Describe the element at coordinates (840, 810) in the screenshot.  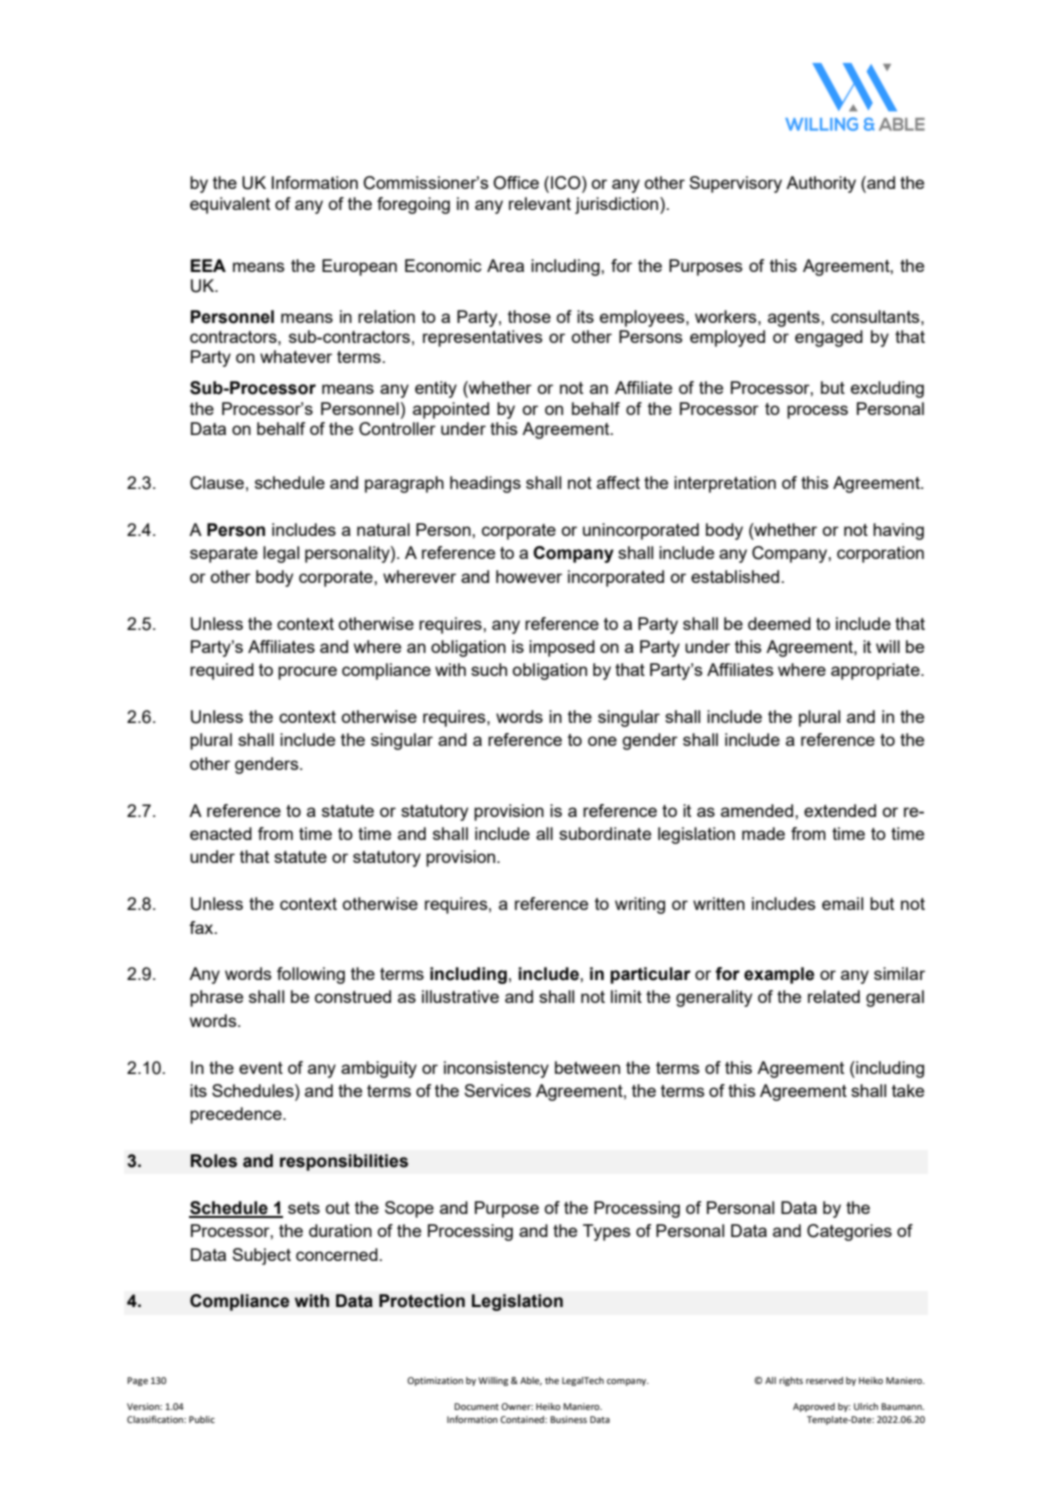
I see `extended` at that location.
